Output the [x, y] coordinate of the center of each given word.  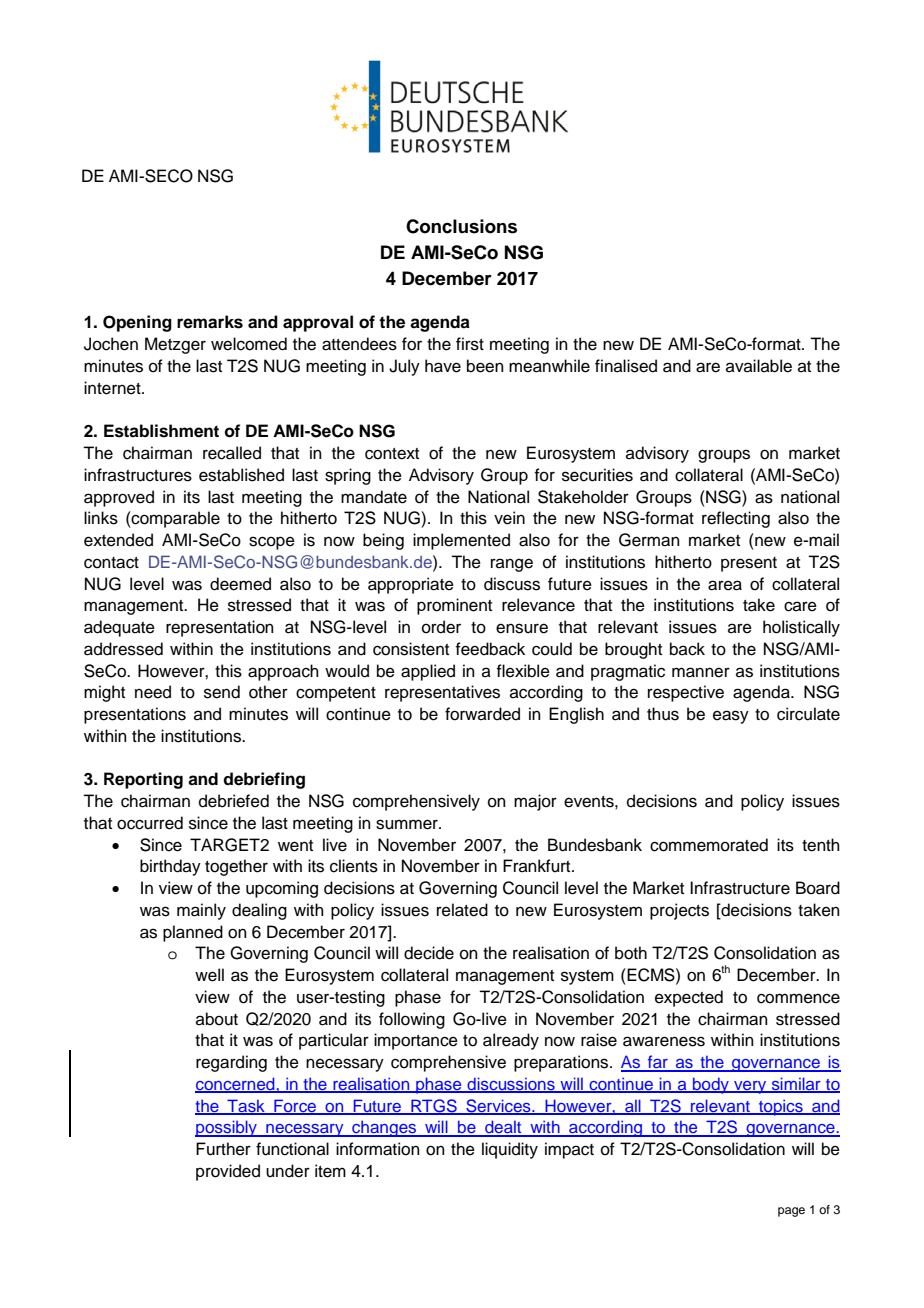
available [759, 366]
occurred [150, 823]
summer [408, 824]
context [392, 454]
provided [228, 1172]
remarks [210, 322]
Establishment [161, 431]
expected [689, 998]
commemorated [709, 845]
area [725, 585]
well [209, 975]
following [412, 1020]
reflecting [736, 519]
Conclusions [461, 226]
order [441, 627]
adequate [119, 628]
